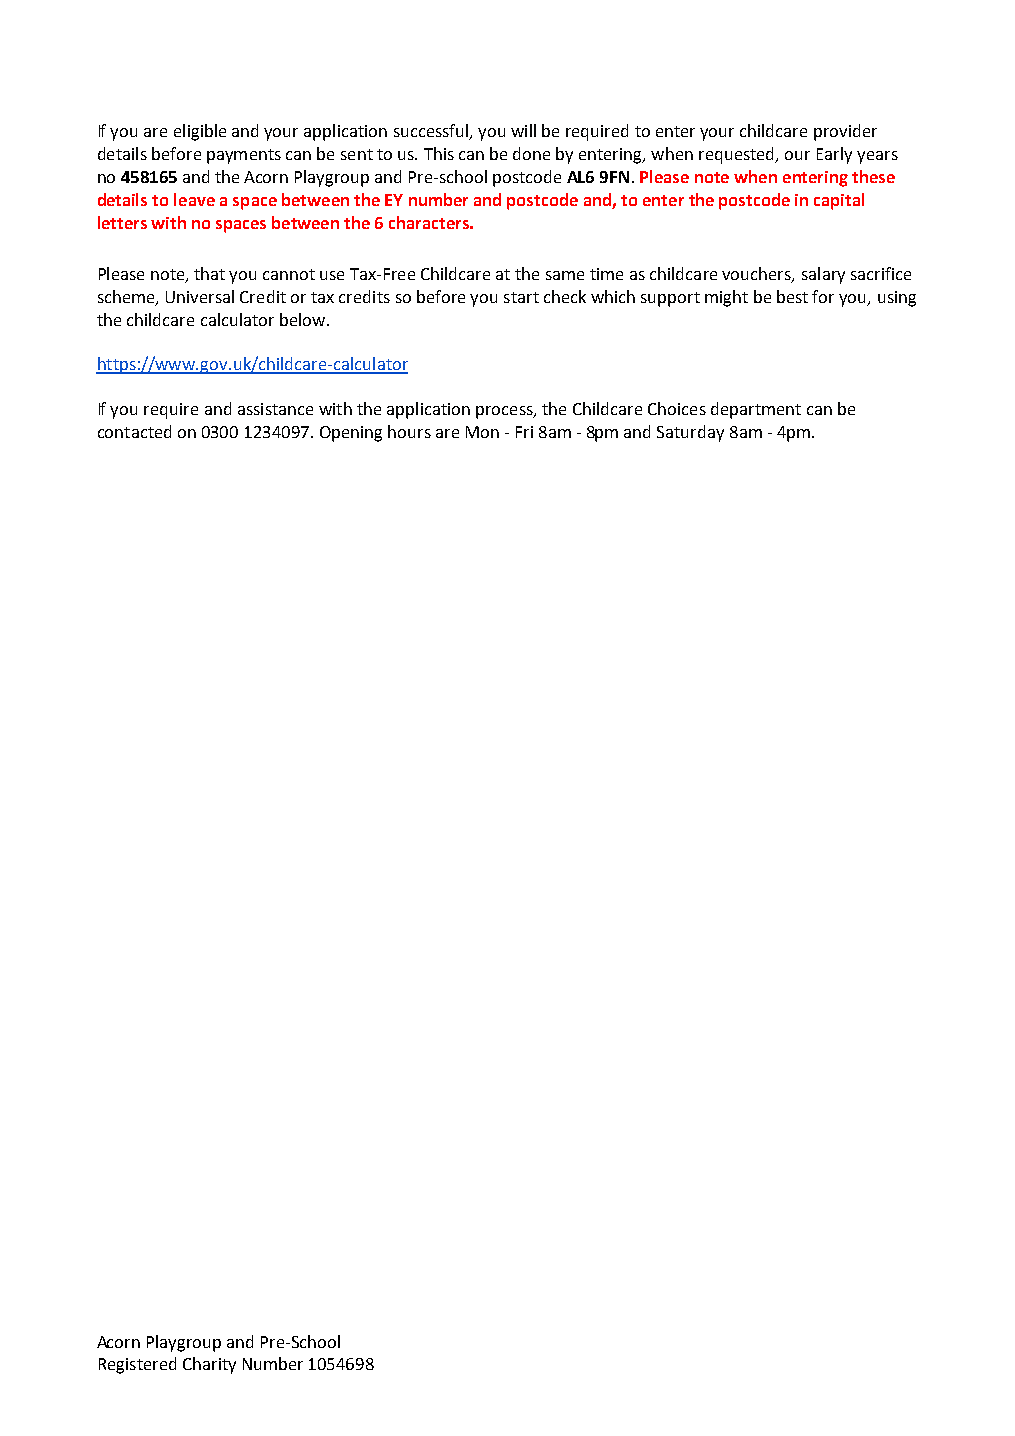 This page has width=1015, height=1436. I want to click on assistance, so click(275, 409).
